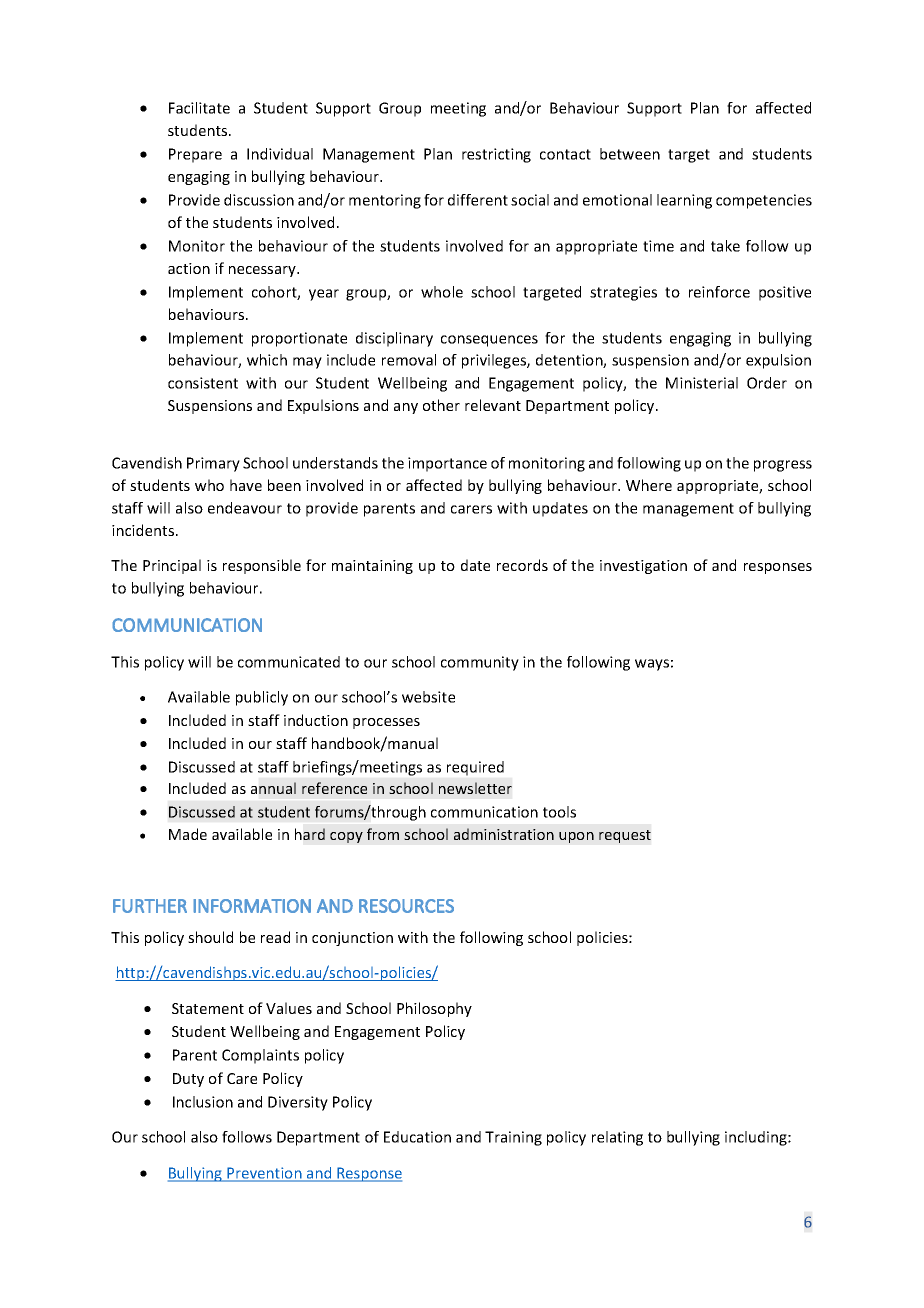 The height and width of the screenshot is (1308, 924). Describe the element at coordinates (617, 1138) in the screenshot. I see `relating` at that location.
